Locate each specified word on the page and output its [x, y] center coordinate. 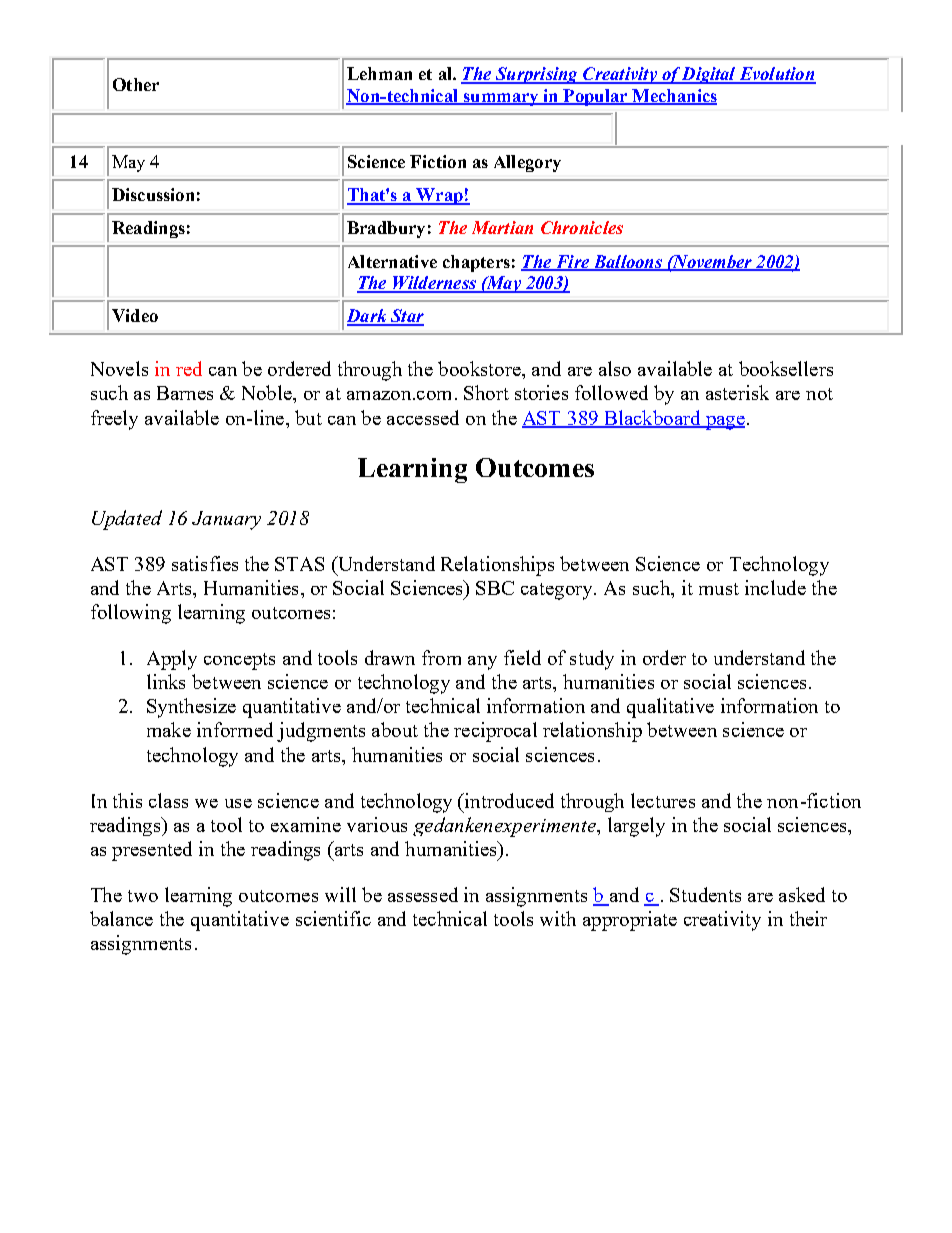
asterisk [737, 392]
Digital [709, 75]
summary [501, 99]
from [441, 657]
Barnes [185, 393]
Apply [172, 660]
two [143, 896]
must [719, 589]
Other [136, 84]
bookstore [480, 368]
